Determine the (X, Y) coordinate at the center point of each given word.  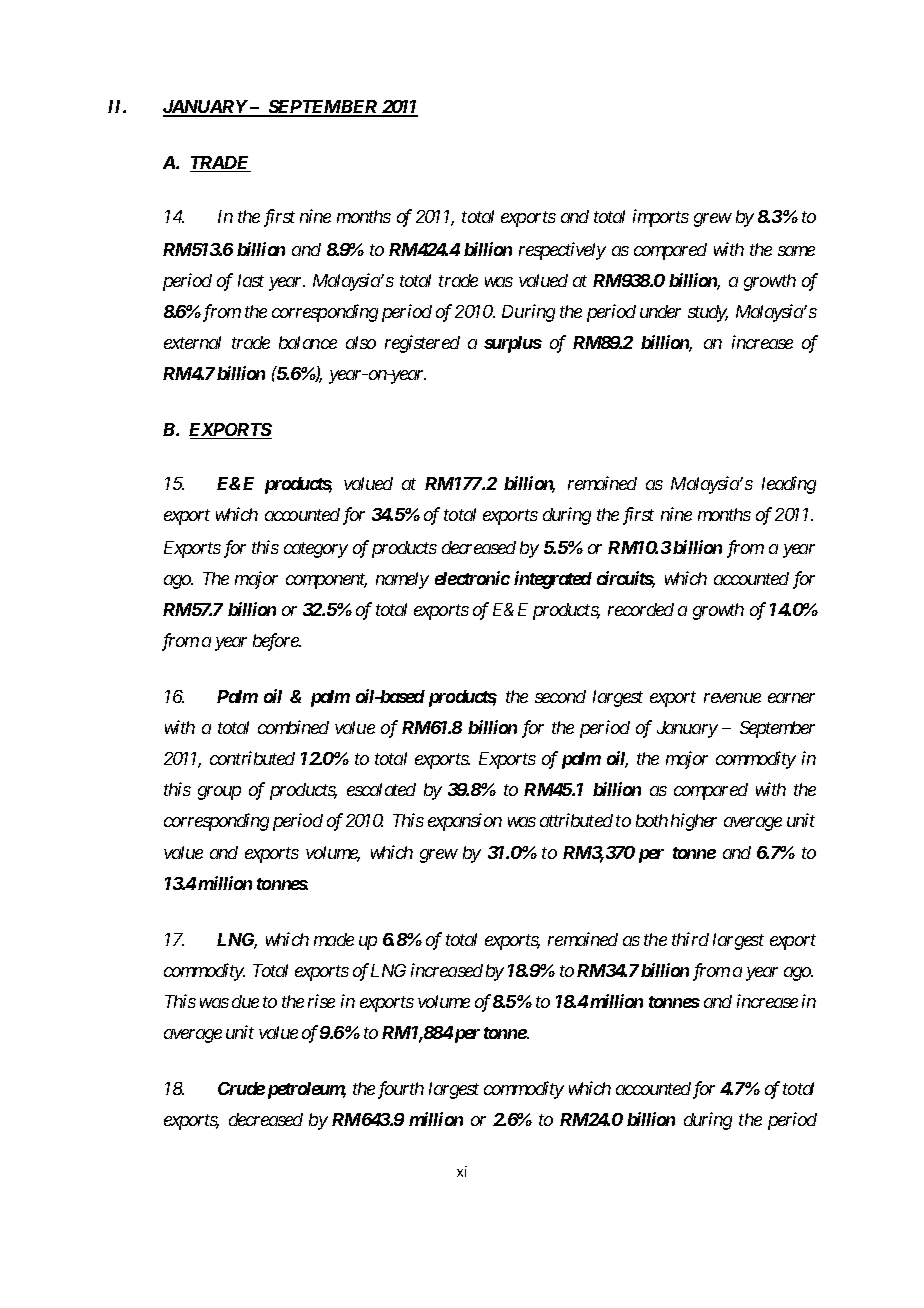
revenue (732, 698)
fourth (401, 1090)
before (276, 642)
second (560, 696)
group (219, 793)
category (316, 550)
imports (661, 218)
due (245, 1001)
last (251, 280)
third (690, 939)
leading (789, 485)
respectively (562, 251)
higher (694, 822)
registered (422, 344)
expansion (465, 822)
